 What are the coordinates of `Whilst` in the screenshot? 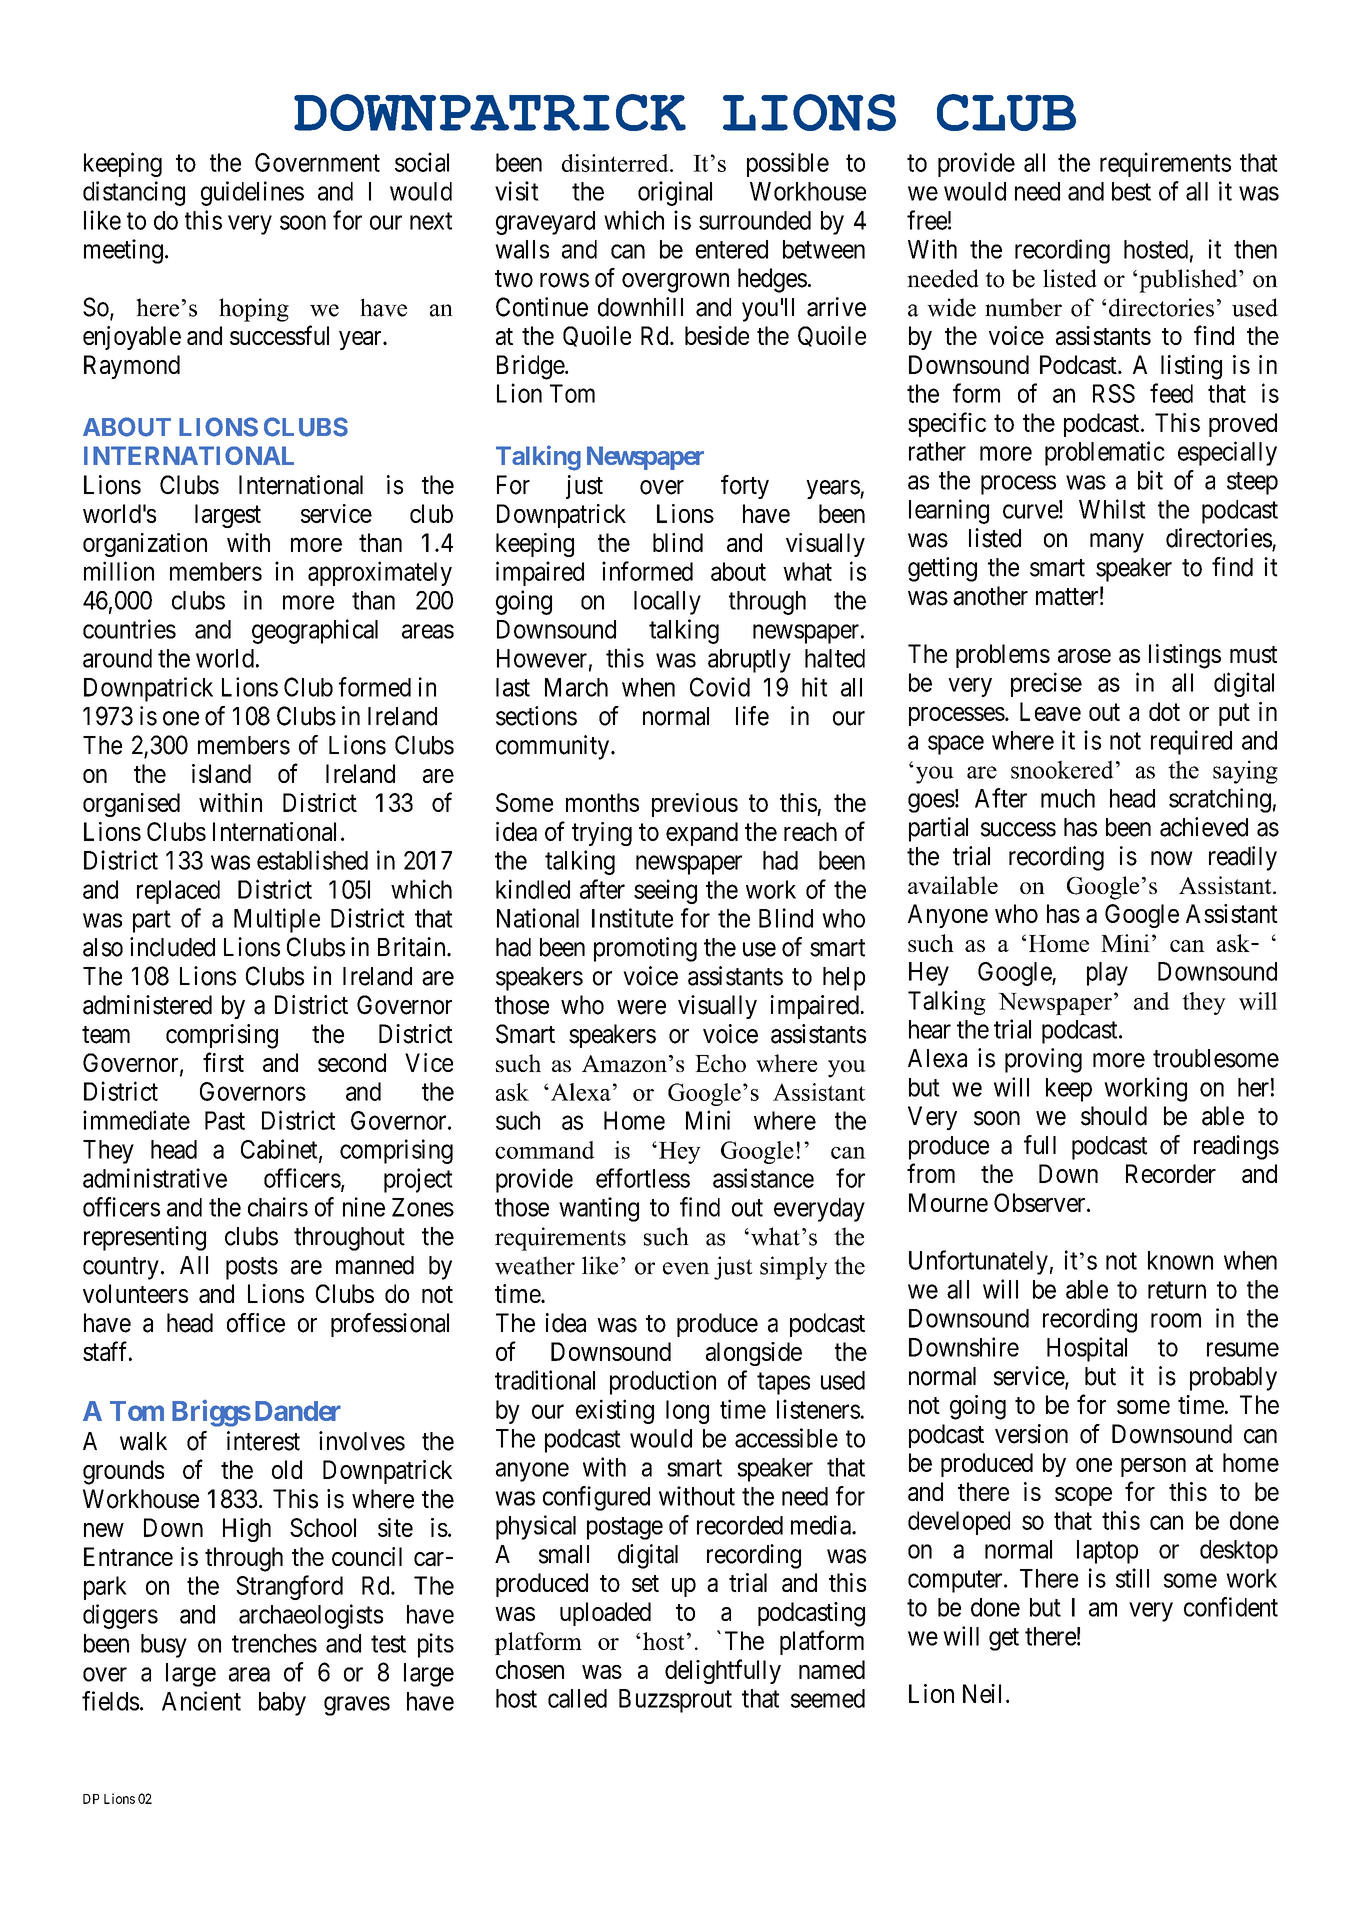 It's located at (1112, 509).
